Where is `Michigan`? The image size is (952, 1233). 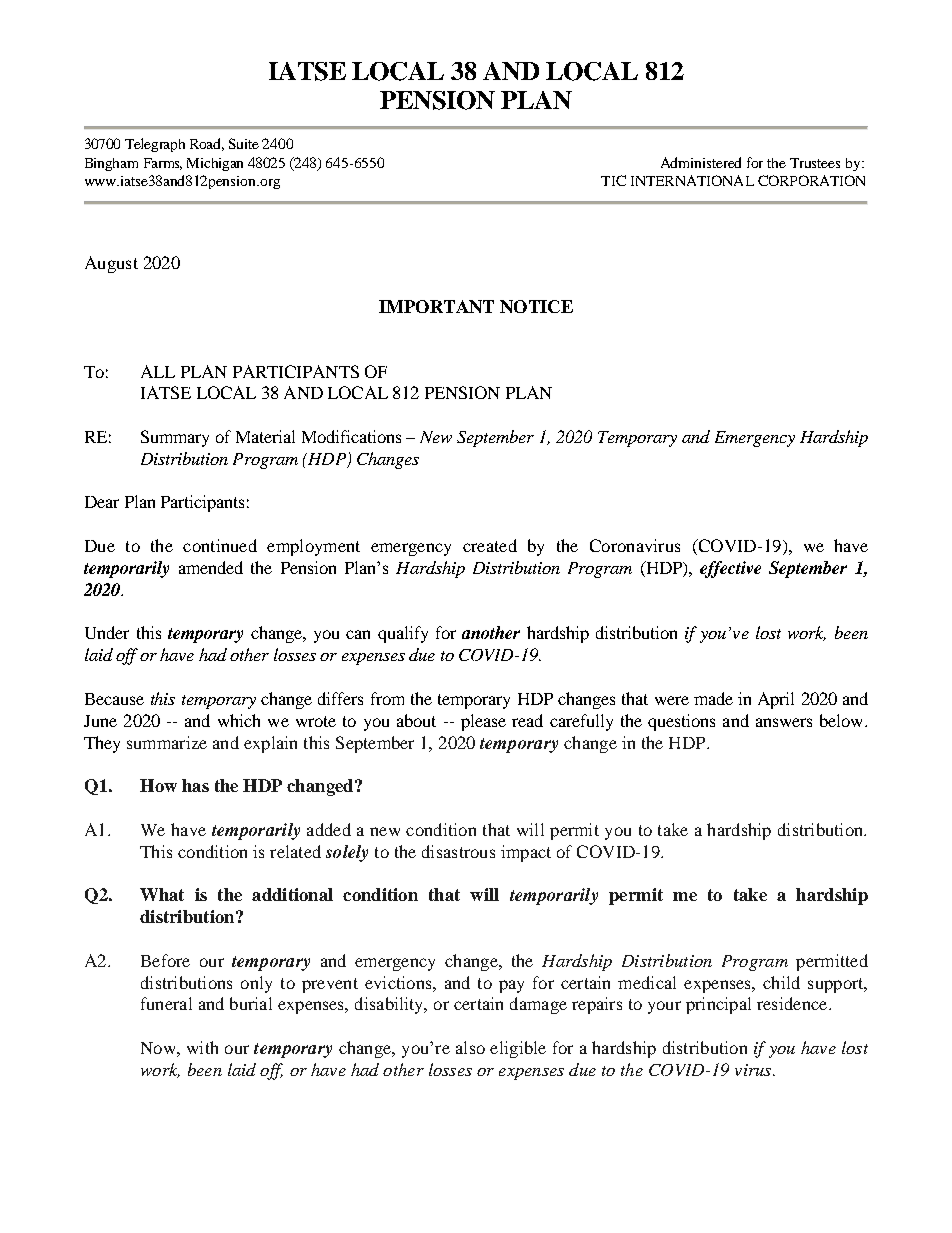
Michigan is located at coordinates (215, 164).
